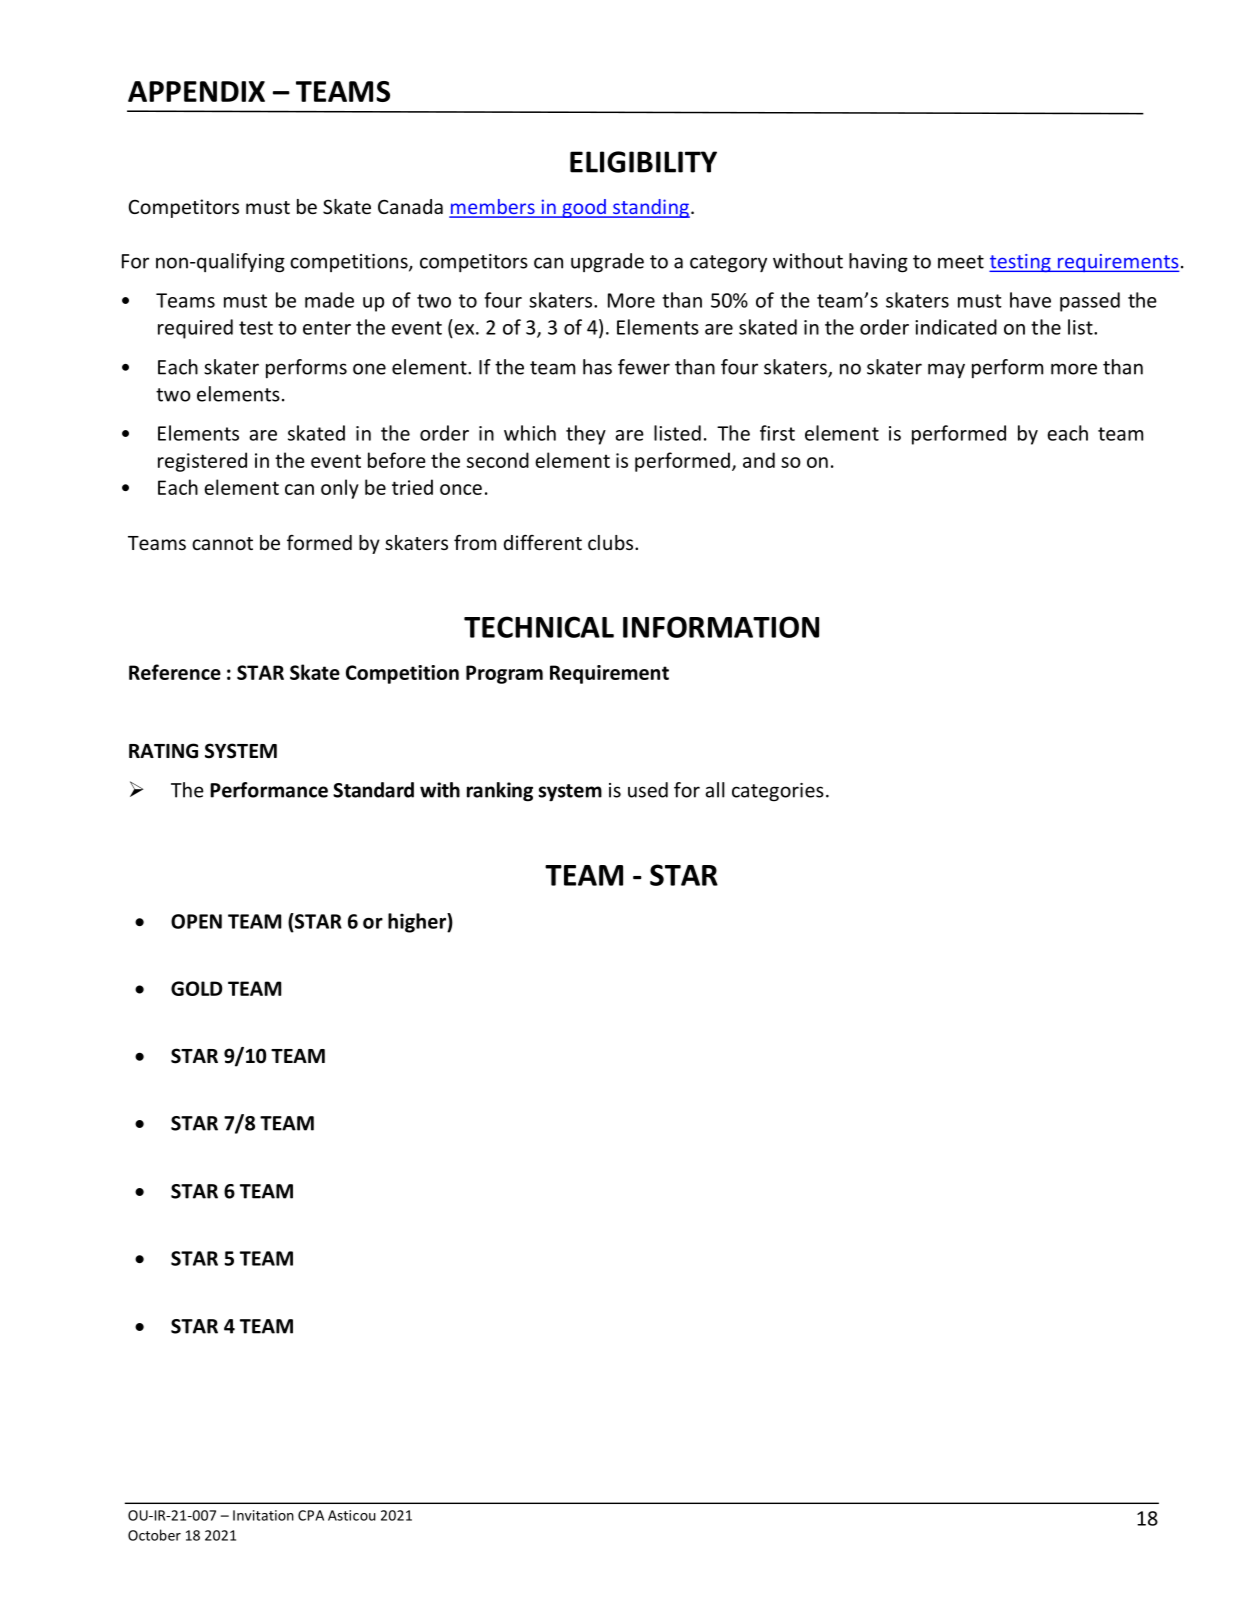 The height and width of the screenshot is (1597, 1234). What do you see at coordinates (612, 542) in the screenshot?
I see `clubs` at bounding box center [612, 542].
